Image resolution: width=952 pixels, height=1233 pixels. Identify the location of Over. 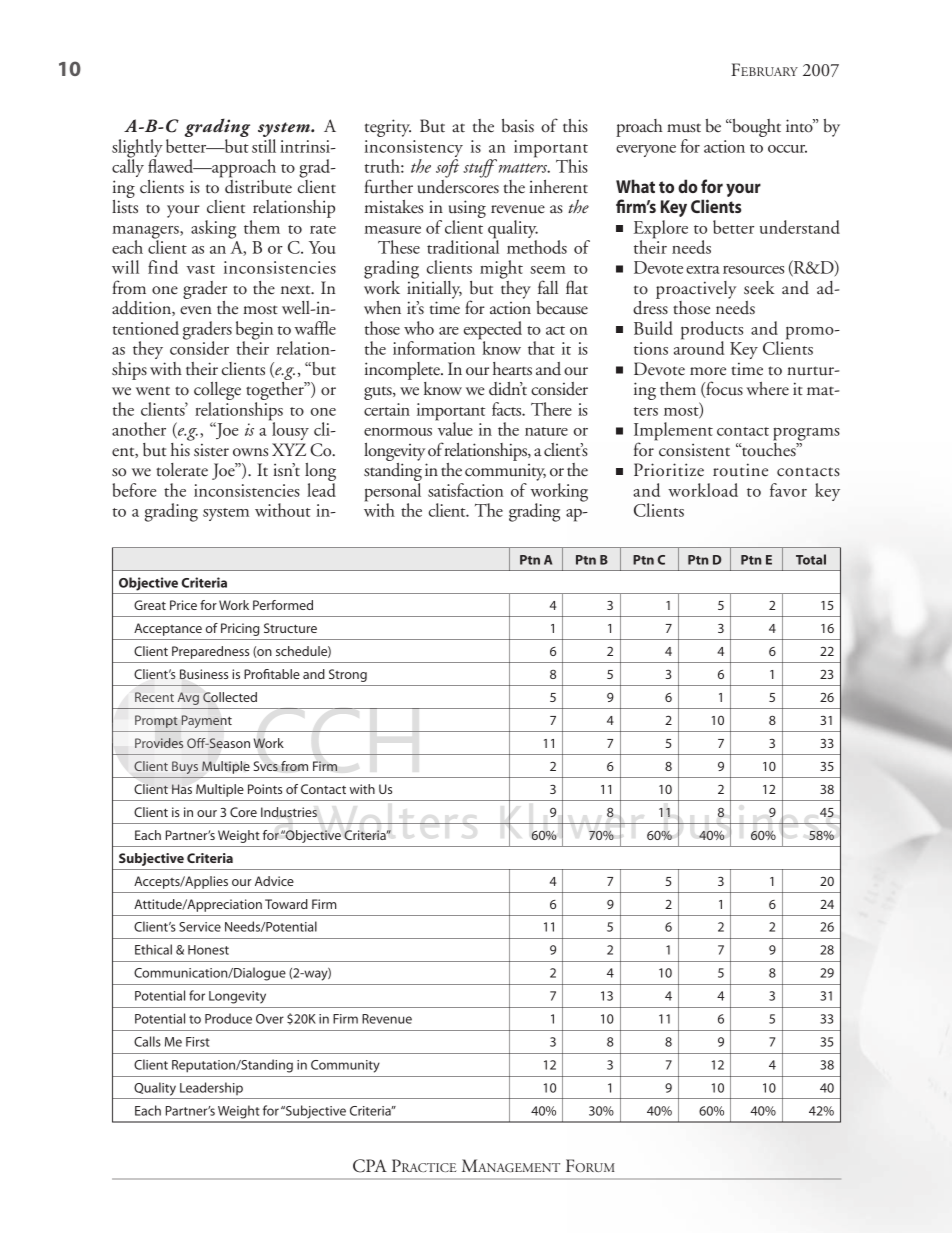
(270, 1019).
